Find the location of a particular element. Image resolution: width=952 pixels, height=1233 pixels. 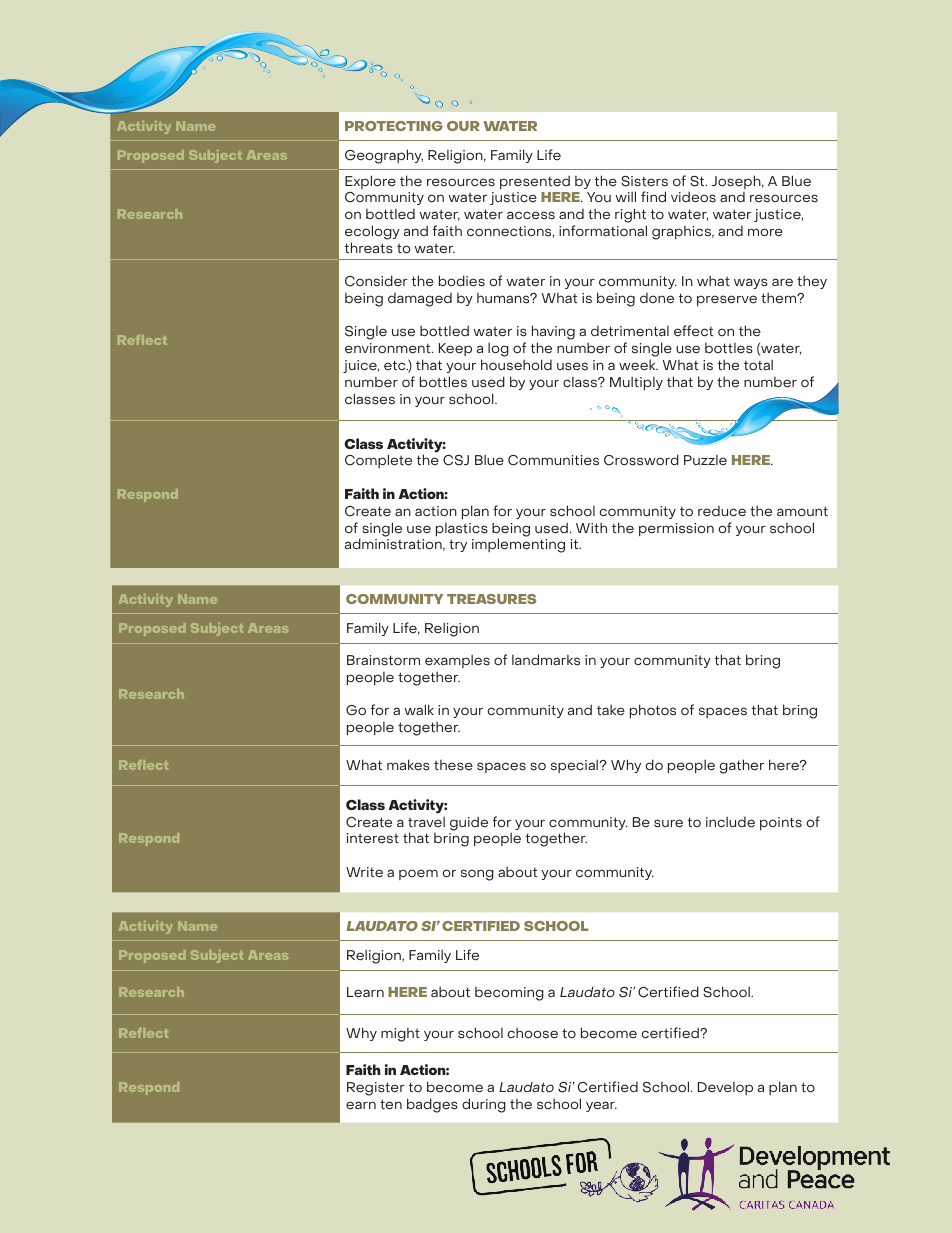

will is located at coordinates (625, 196).
